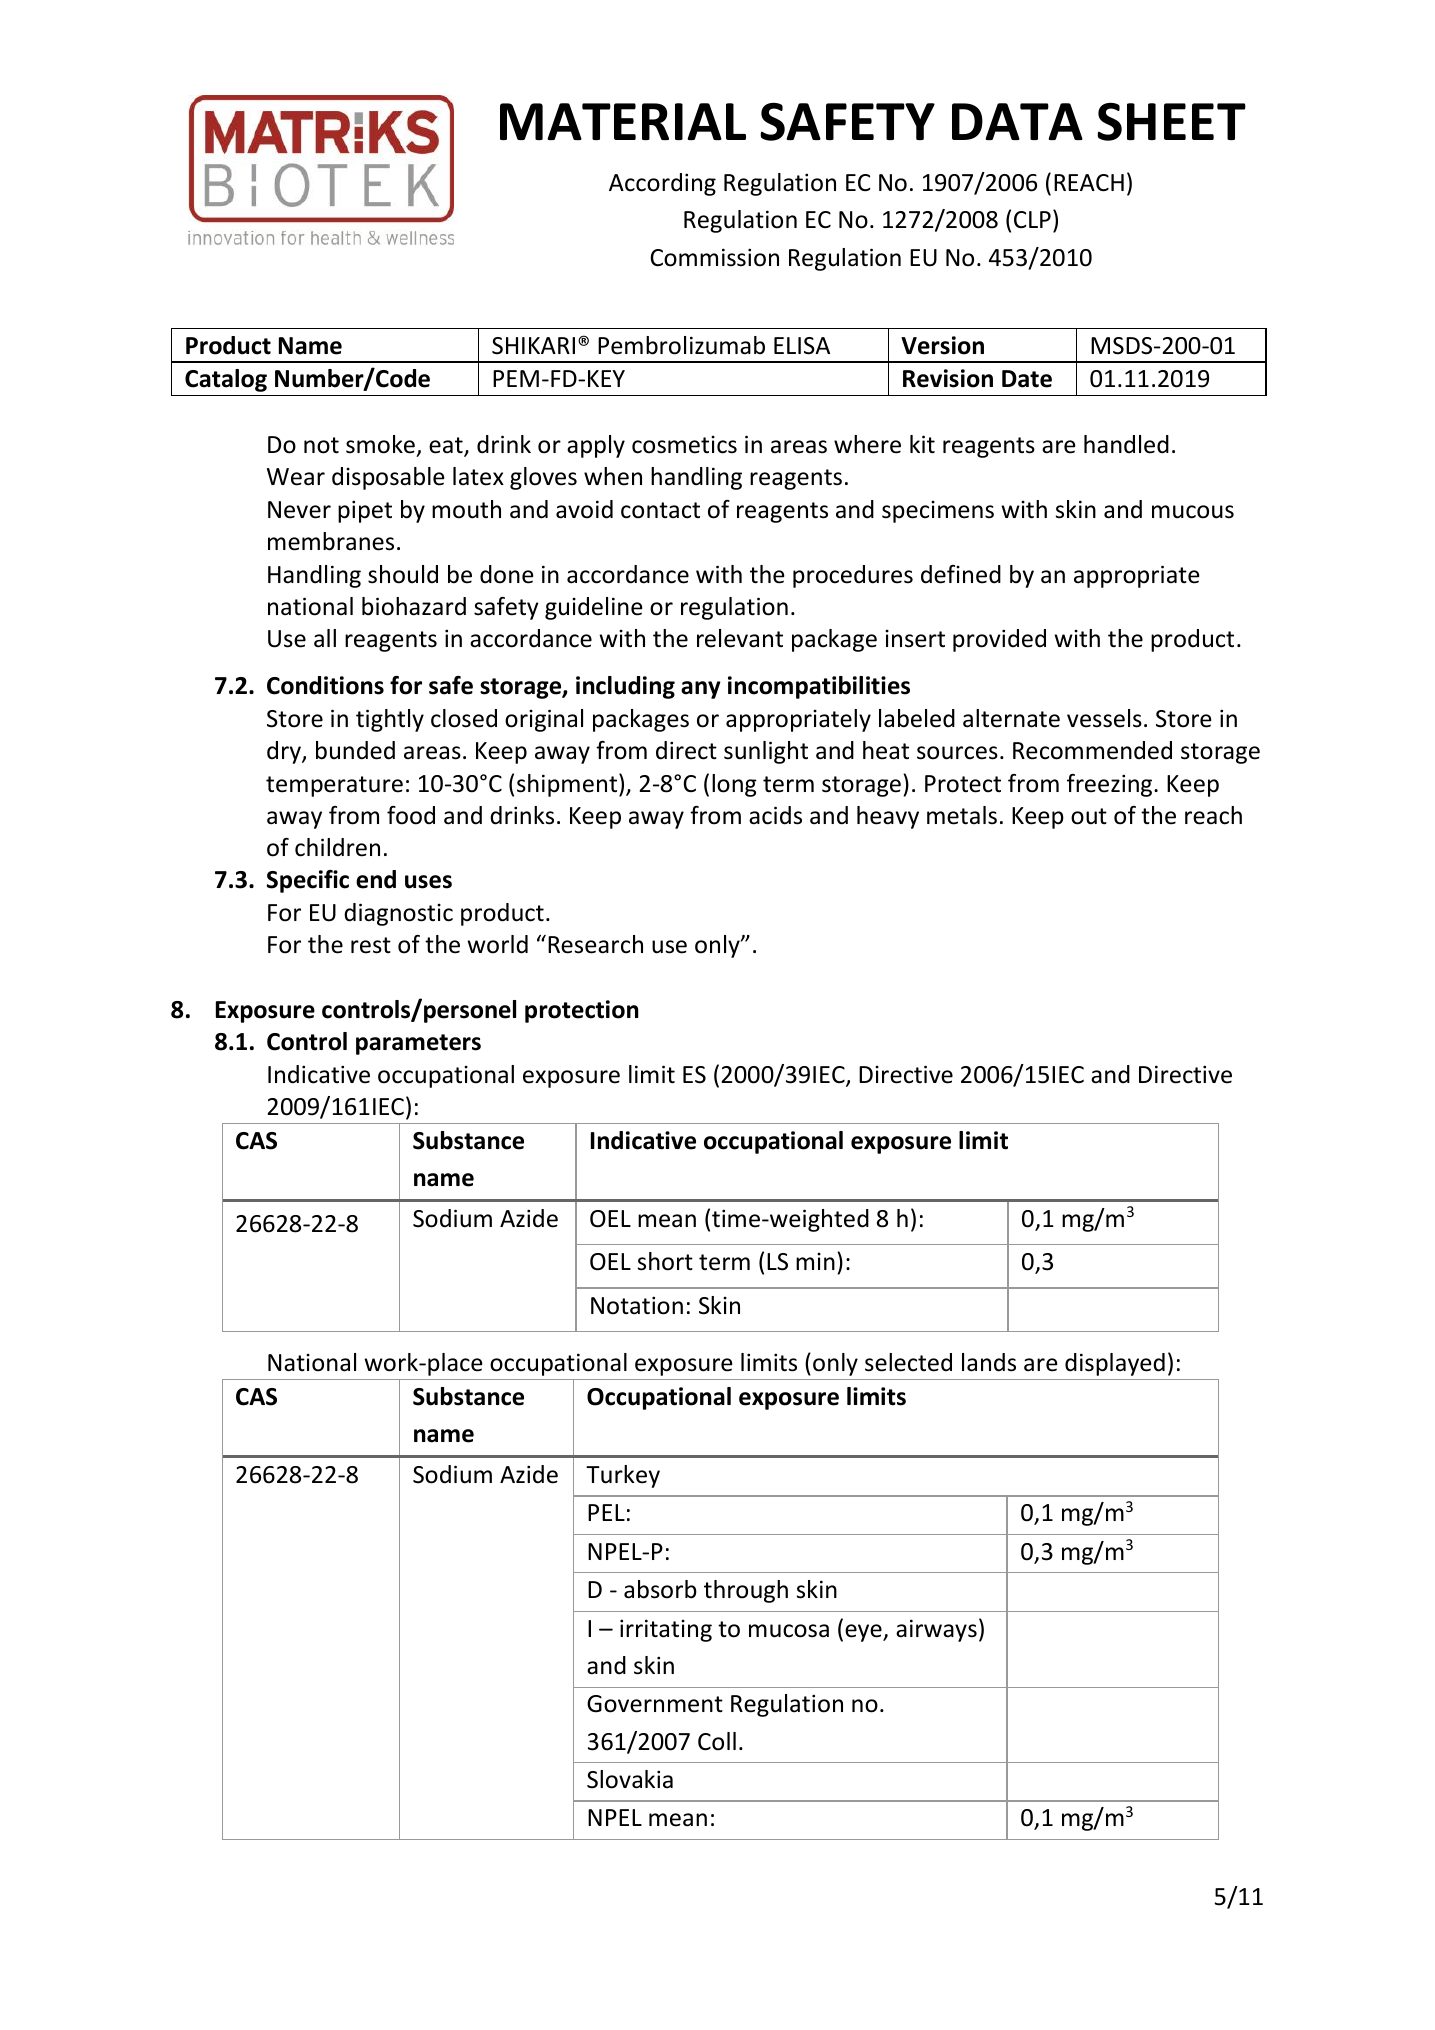 The height and width of the screenshot is (2030, 1435). Describe the element at coordinates (662, 184) in the screenshot. I see `According` at that location.
